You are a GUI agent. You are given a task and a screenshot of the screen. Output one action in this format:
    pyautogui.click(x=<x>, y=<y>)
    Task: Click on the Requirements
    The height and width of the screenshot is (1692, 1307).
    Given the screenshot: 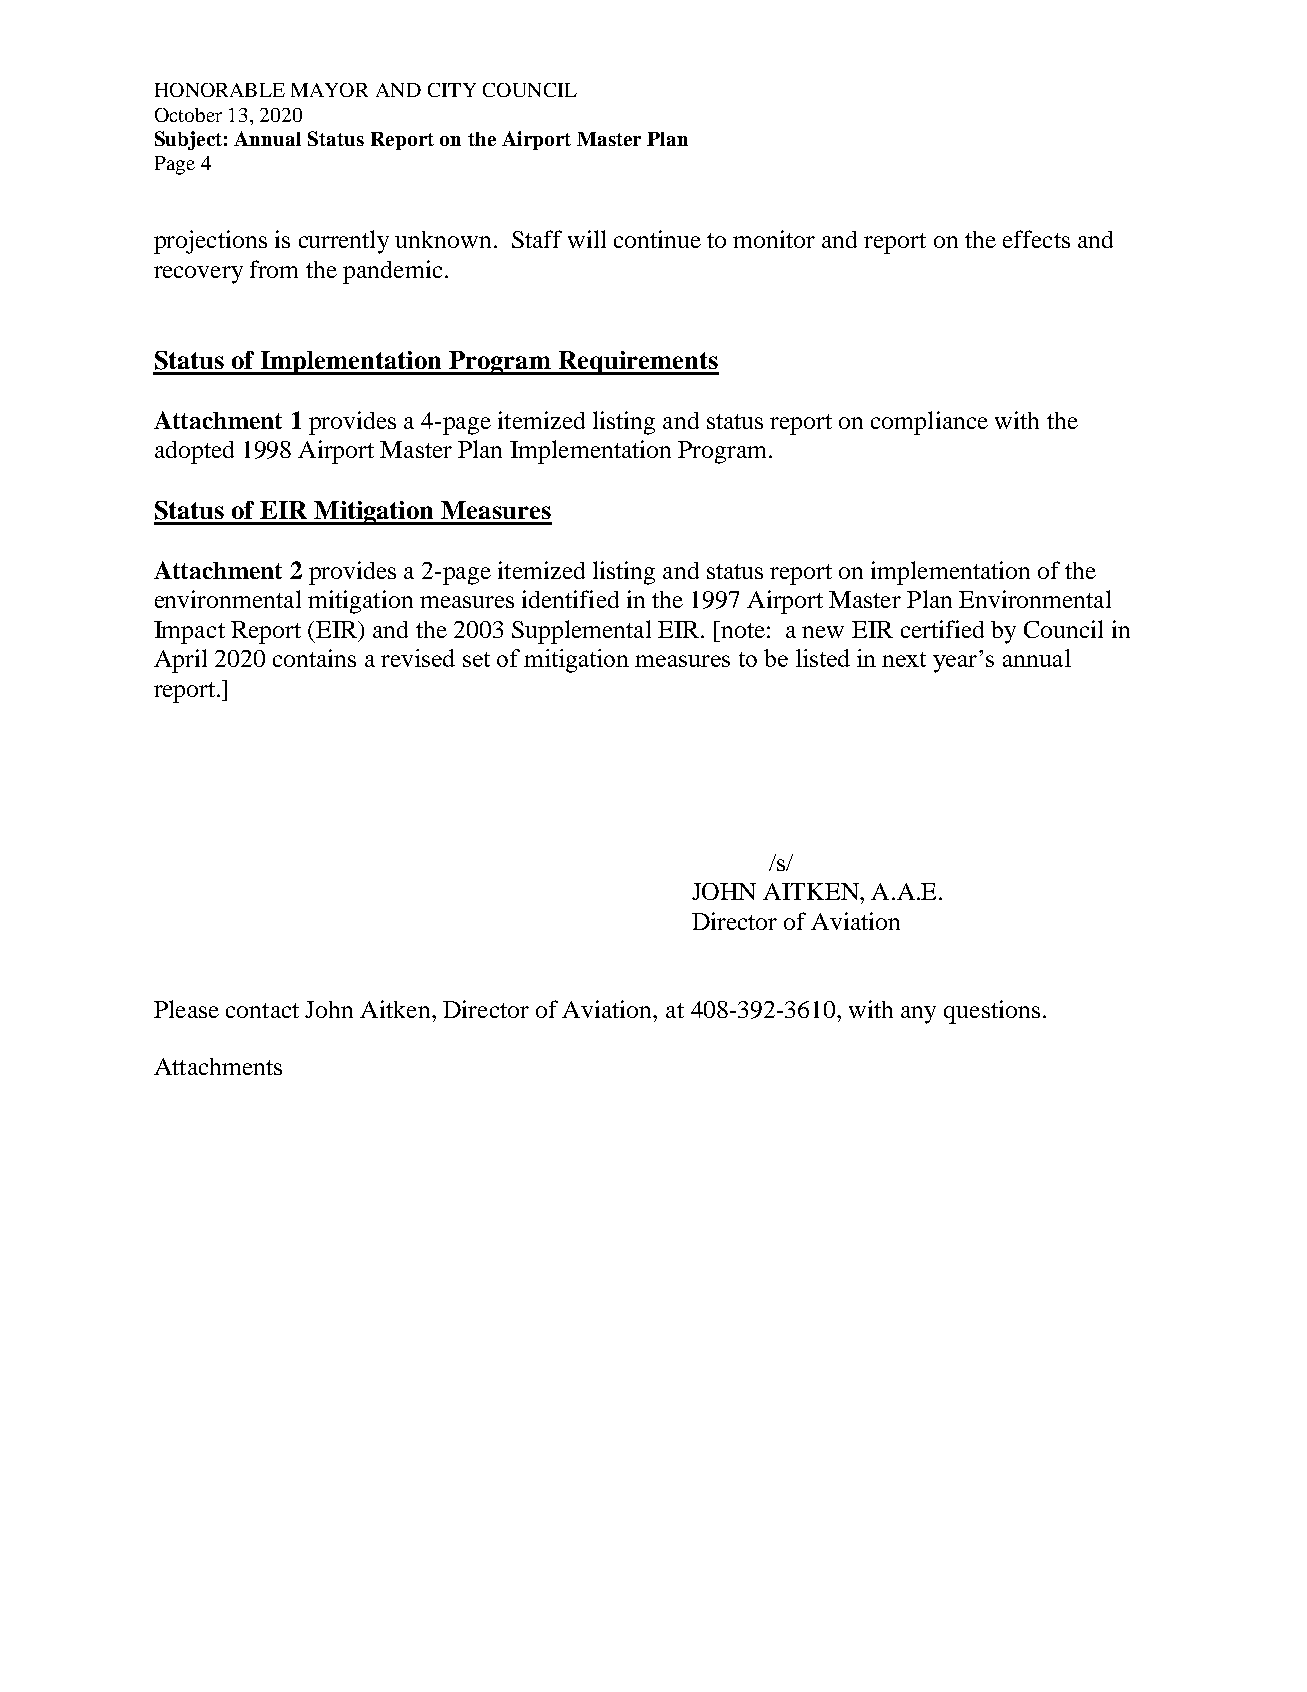 What is the action you would take?
    pyautogui.click(x=637, y=363)
